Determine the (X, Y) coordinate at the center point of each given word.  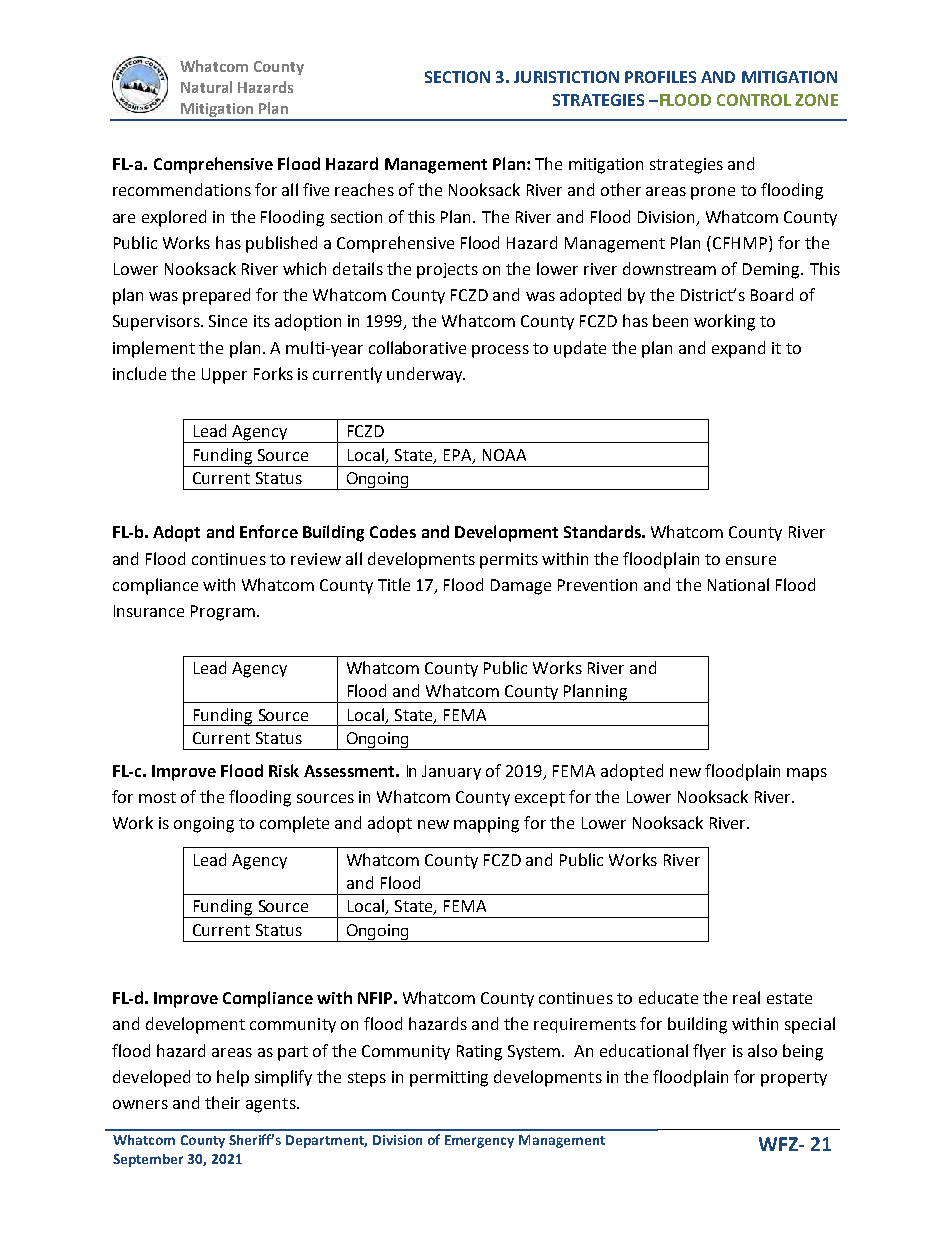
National (738, 584)
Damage (521, 587)
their (222, 1102)
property (794, 1079)
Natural (206, 87)
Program (223, 613)
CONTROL (754, 100)
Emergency (479, 1141)
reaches (364, 189)
